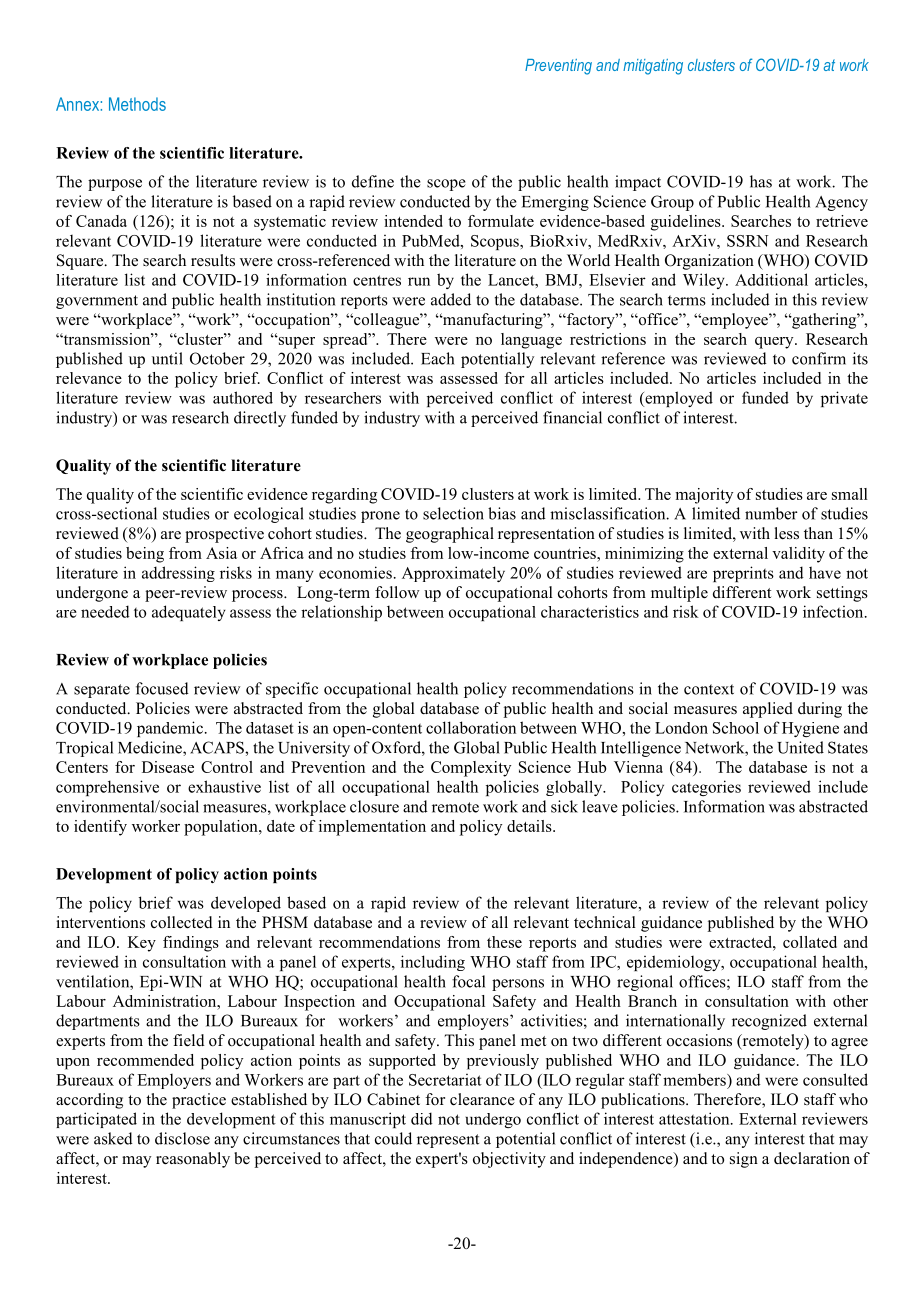 The height and width of the document is (1308, 924). I want to click on Preventing, so click(558, 67).
